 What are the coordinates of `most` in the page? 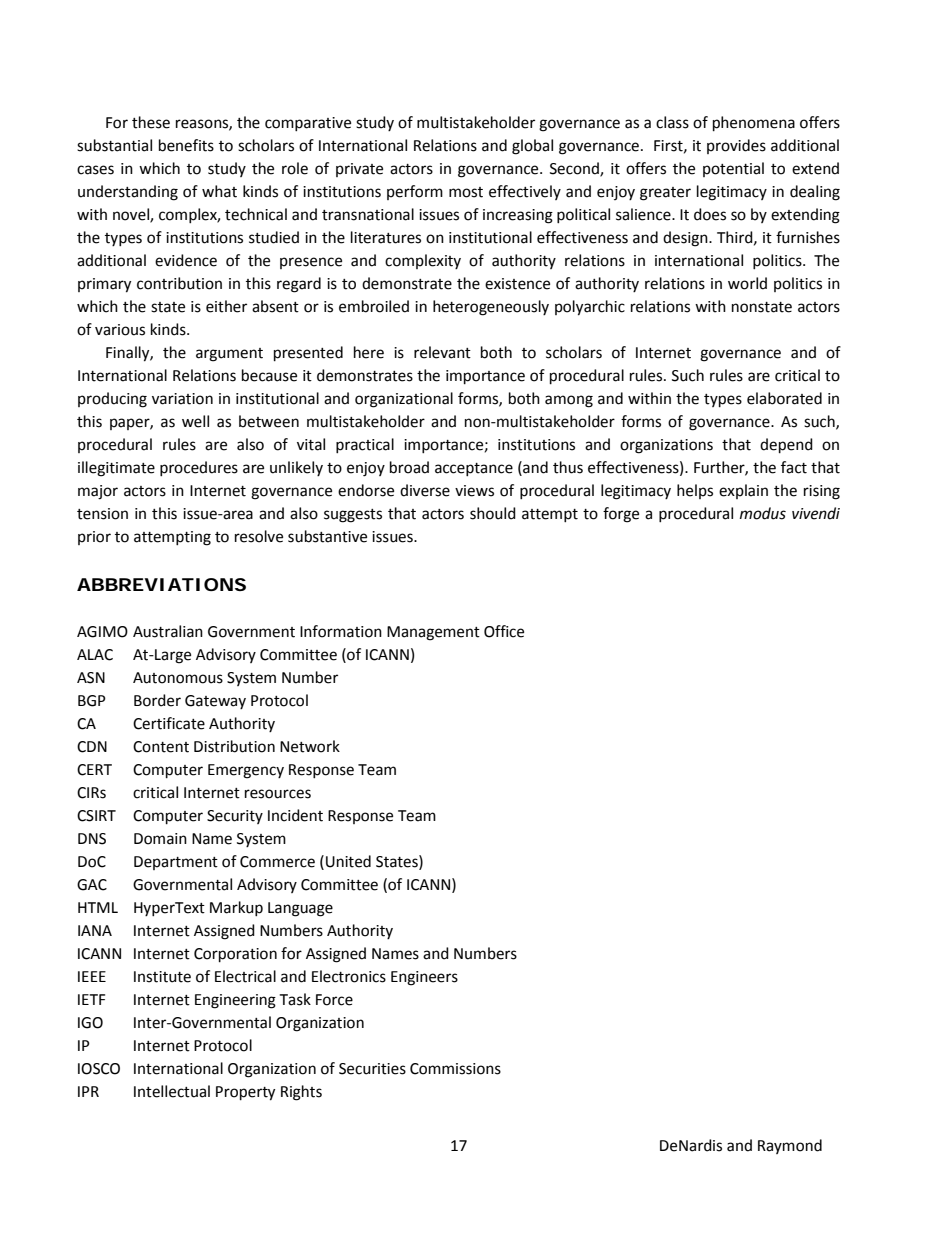 It's located at (466, 192).
